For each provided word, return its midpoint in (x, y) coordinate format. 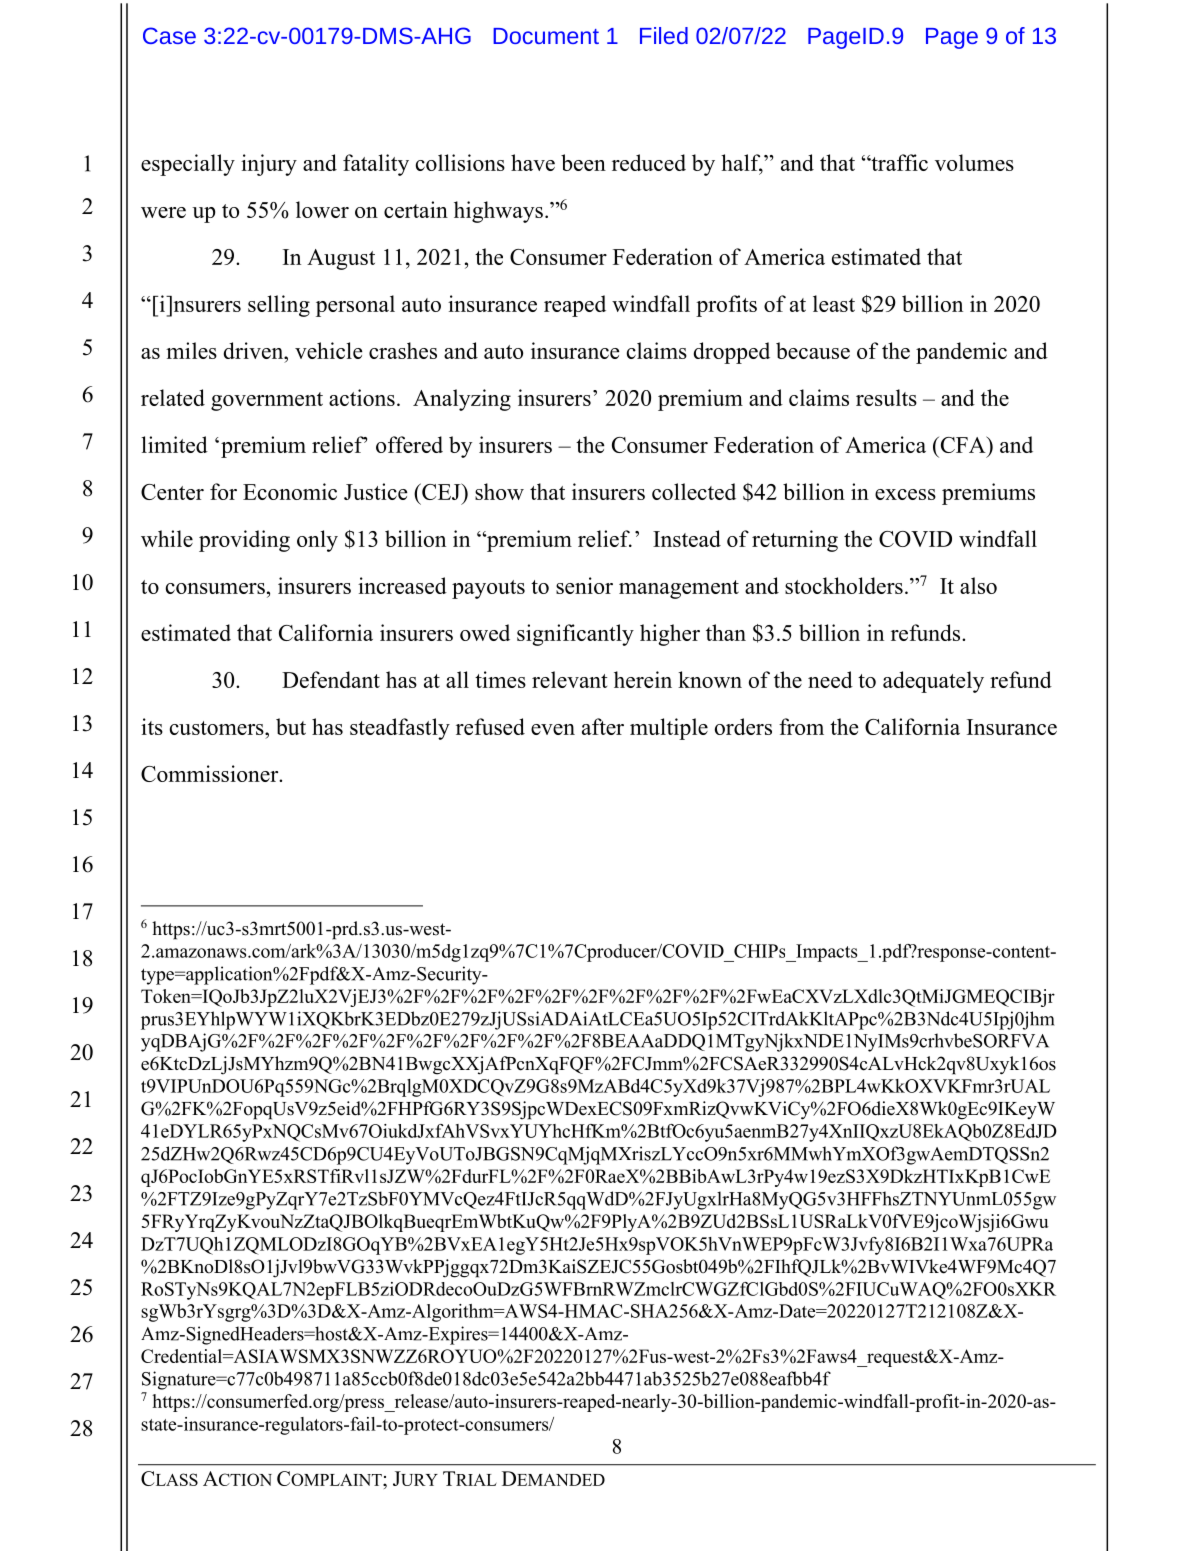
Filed (664, 35)
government (267, 401)
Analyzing (462, 400)
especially (188, 165)
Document (546, 36)
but (291, 726)
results (886, 397)
